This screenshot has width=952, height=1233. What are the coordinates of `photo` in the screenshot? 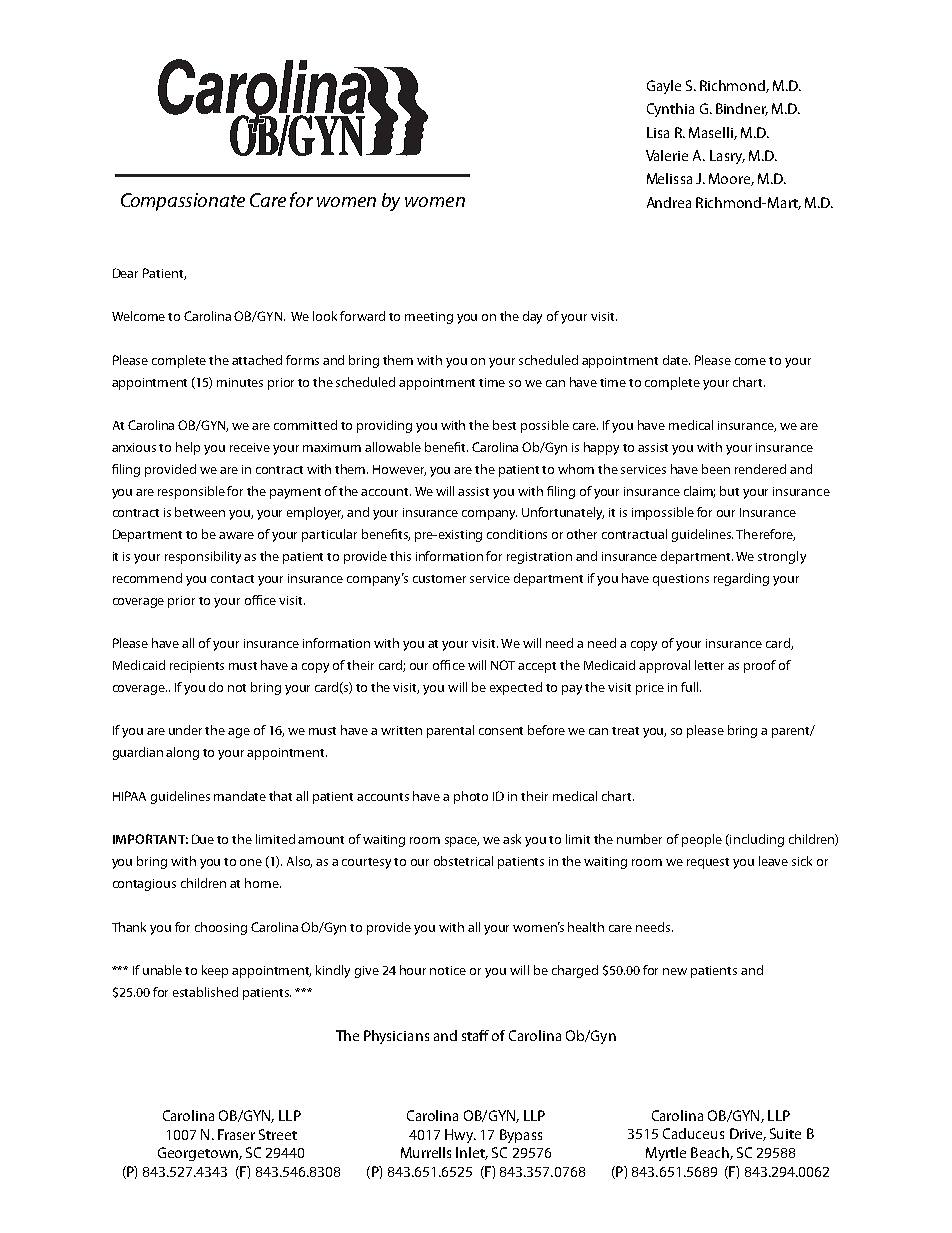 It's located at (471, 797).
